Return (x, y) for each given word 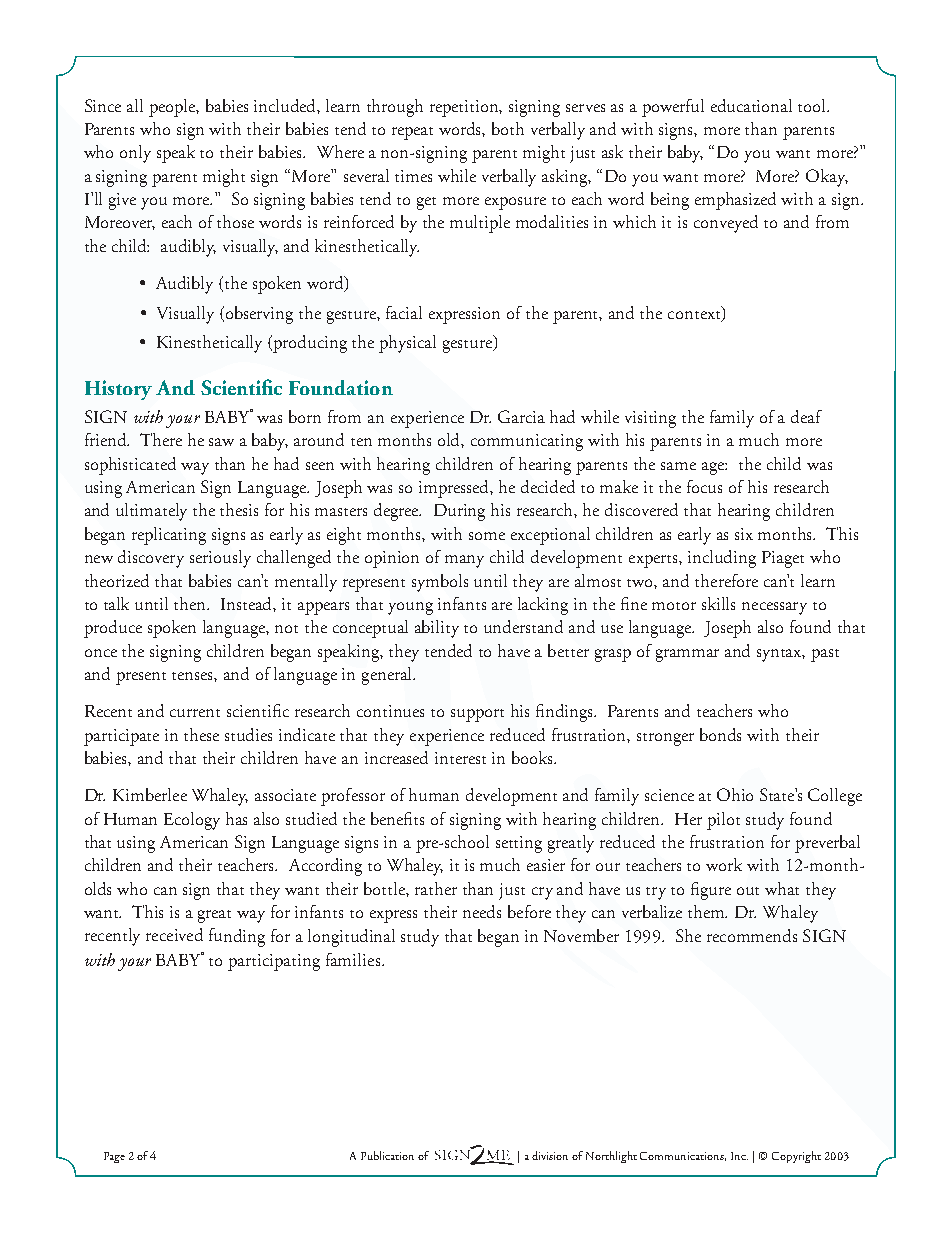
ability (437, 629)
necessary (774, 608)
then (191, 603)
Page (114, 1157)
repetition (466, 108)
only (135, 154)
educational (751, 105)
